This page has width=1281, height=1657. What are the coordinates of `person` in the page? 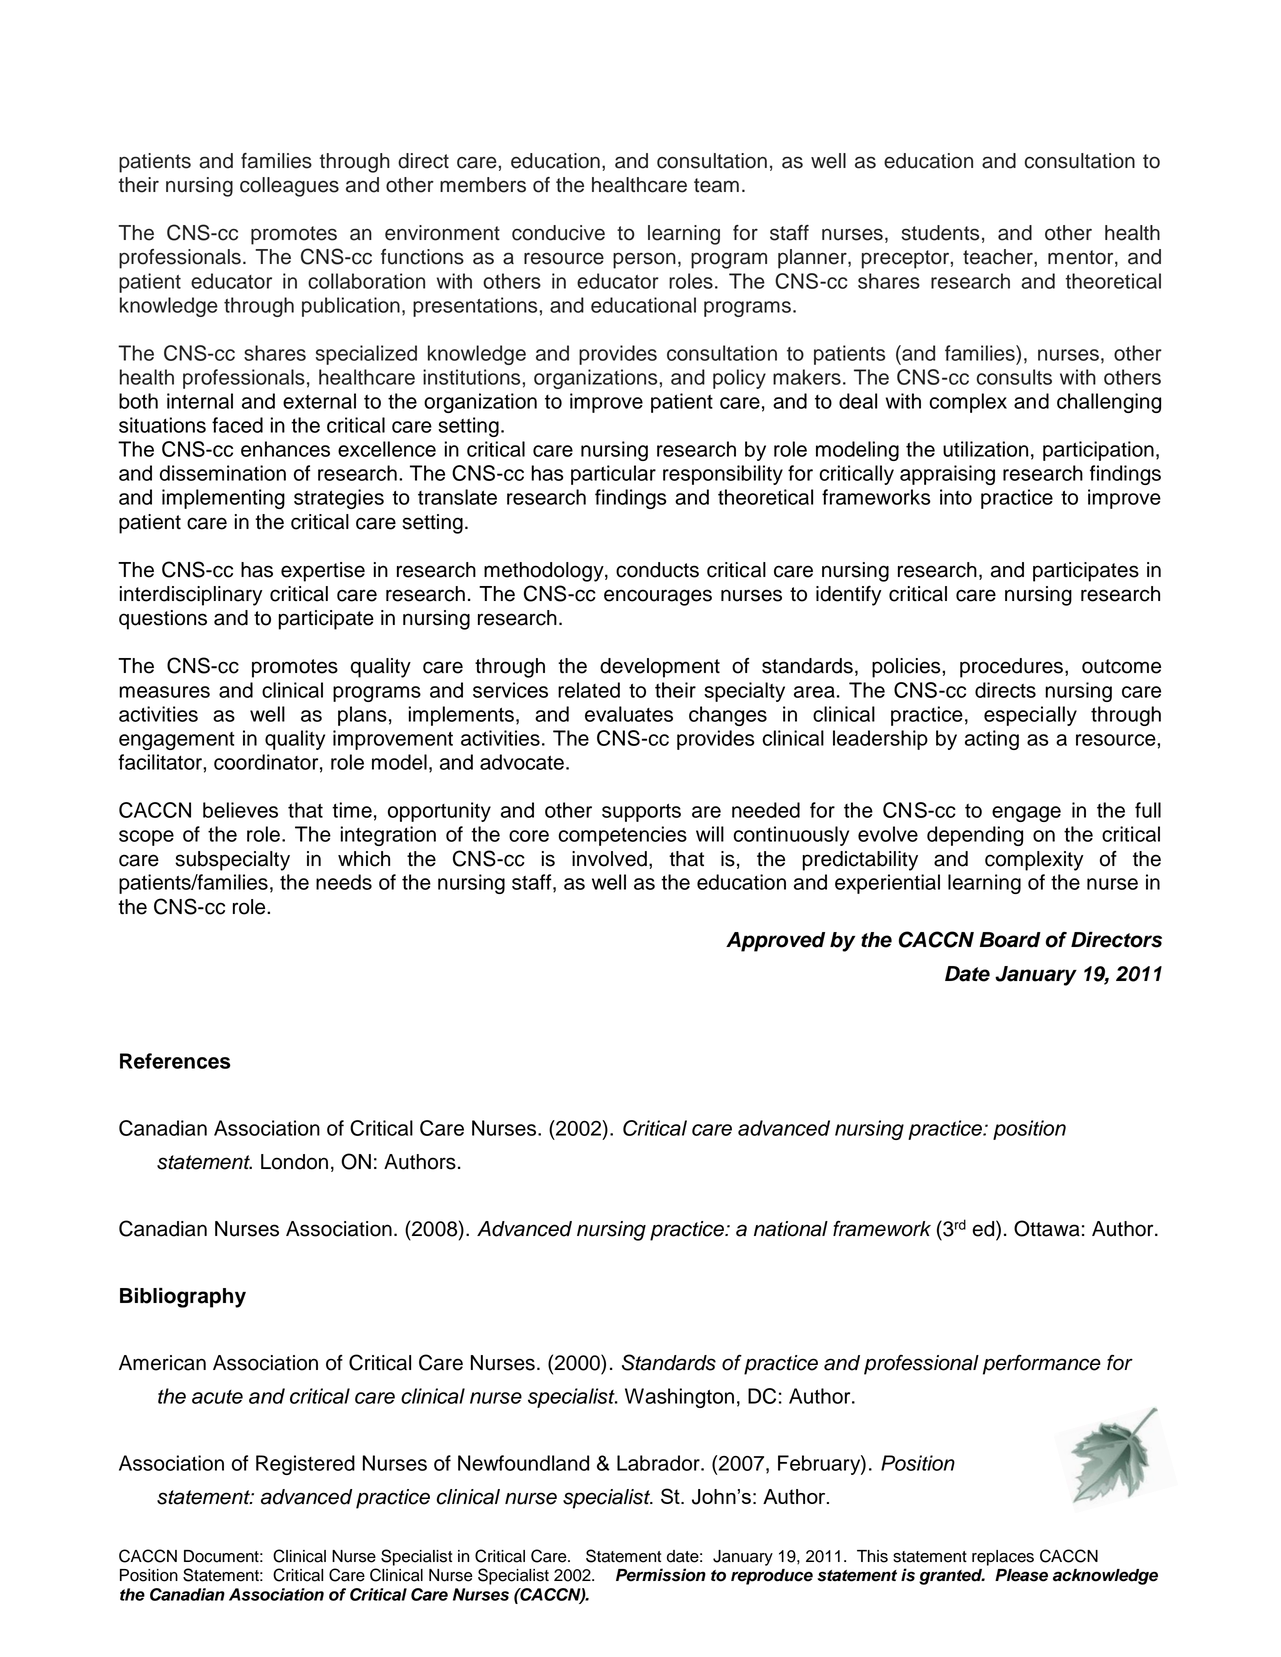 It's located at (644, 260).
